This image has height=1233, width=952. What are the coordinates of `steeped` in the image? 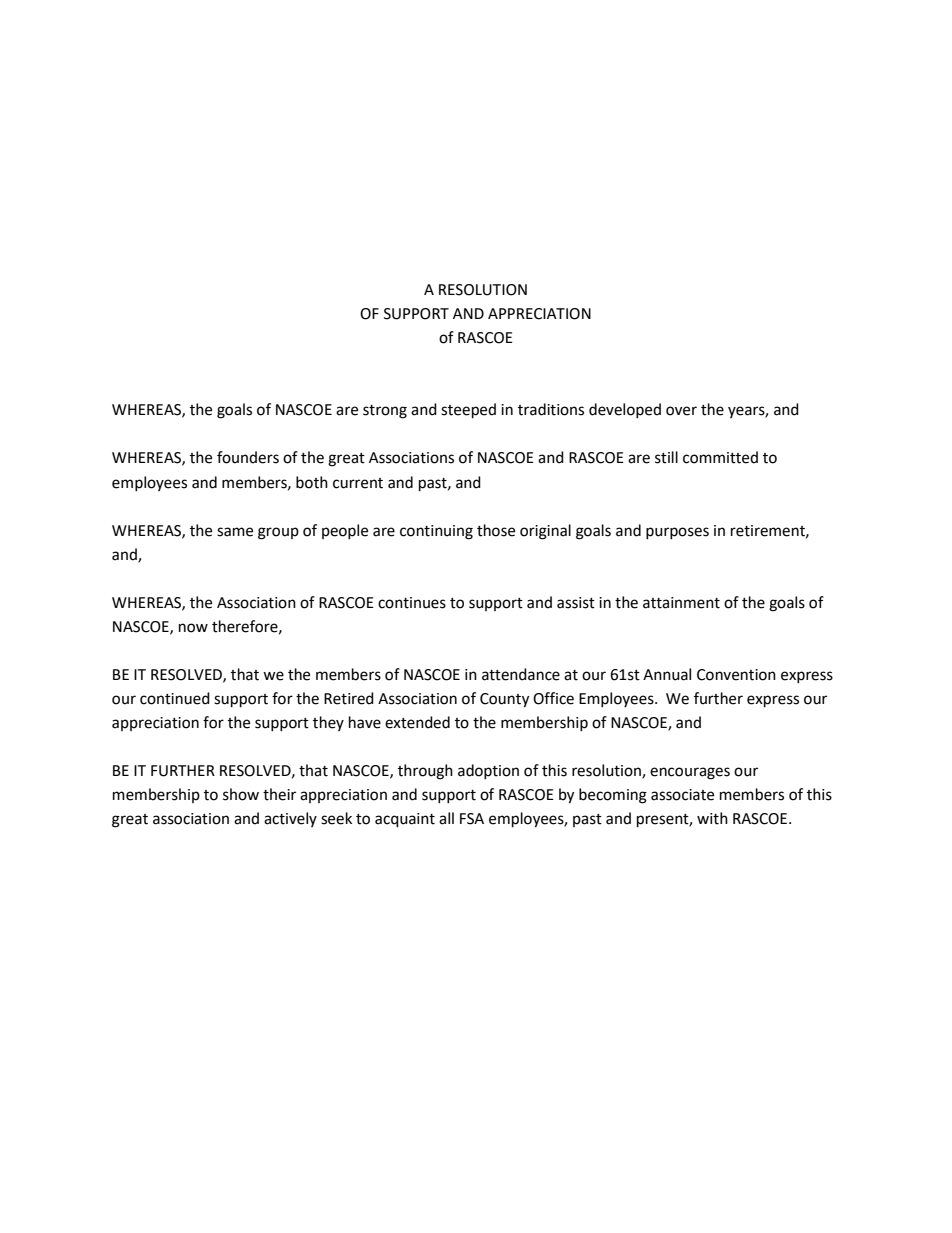 It's located at (468, 411).
